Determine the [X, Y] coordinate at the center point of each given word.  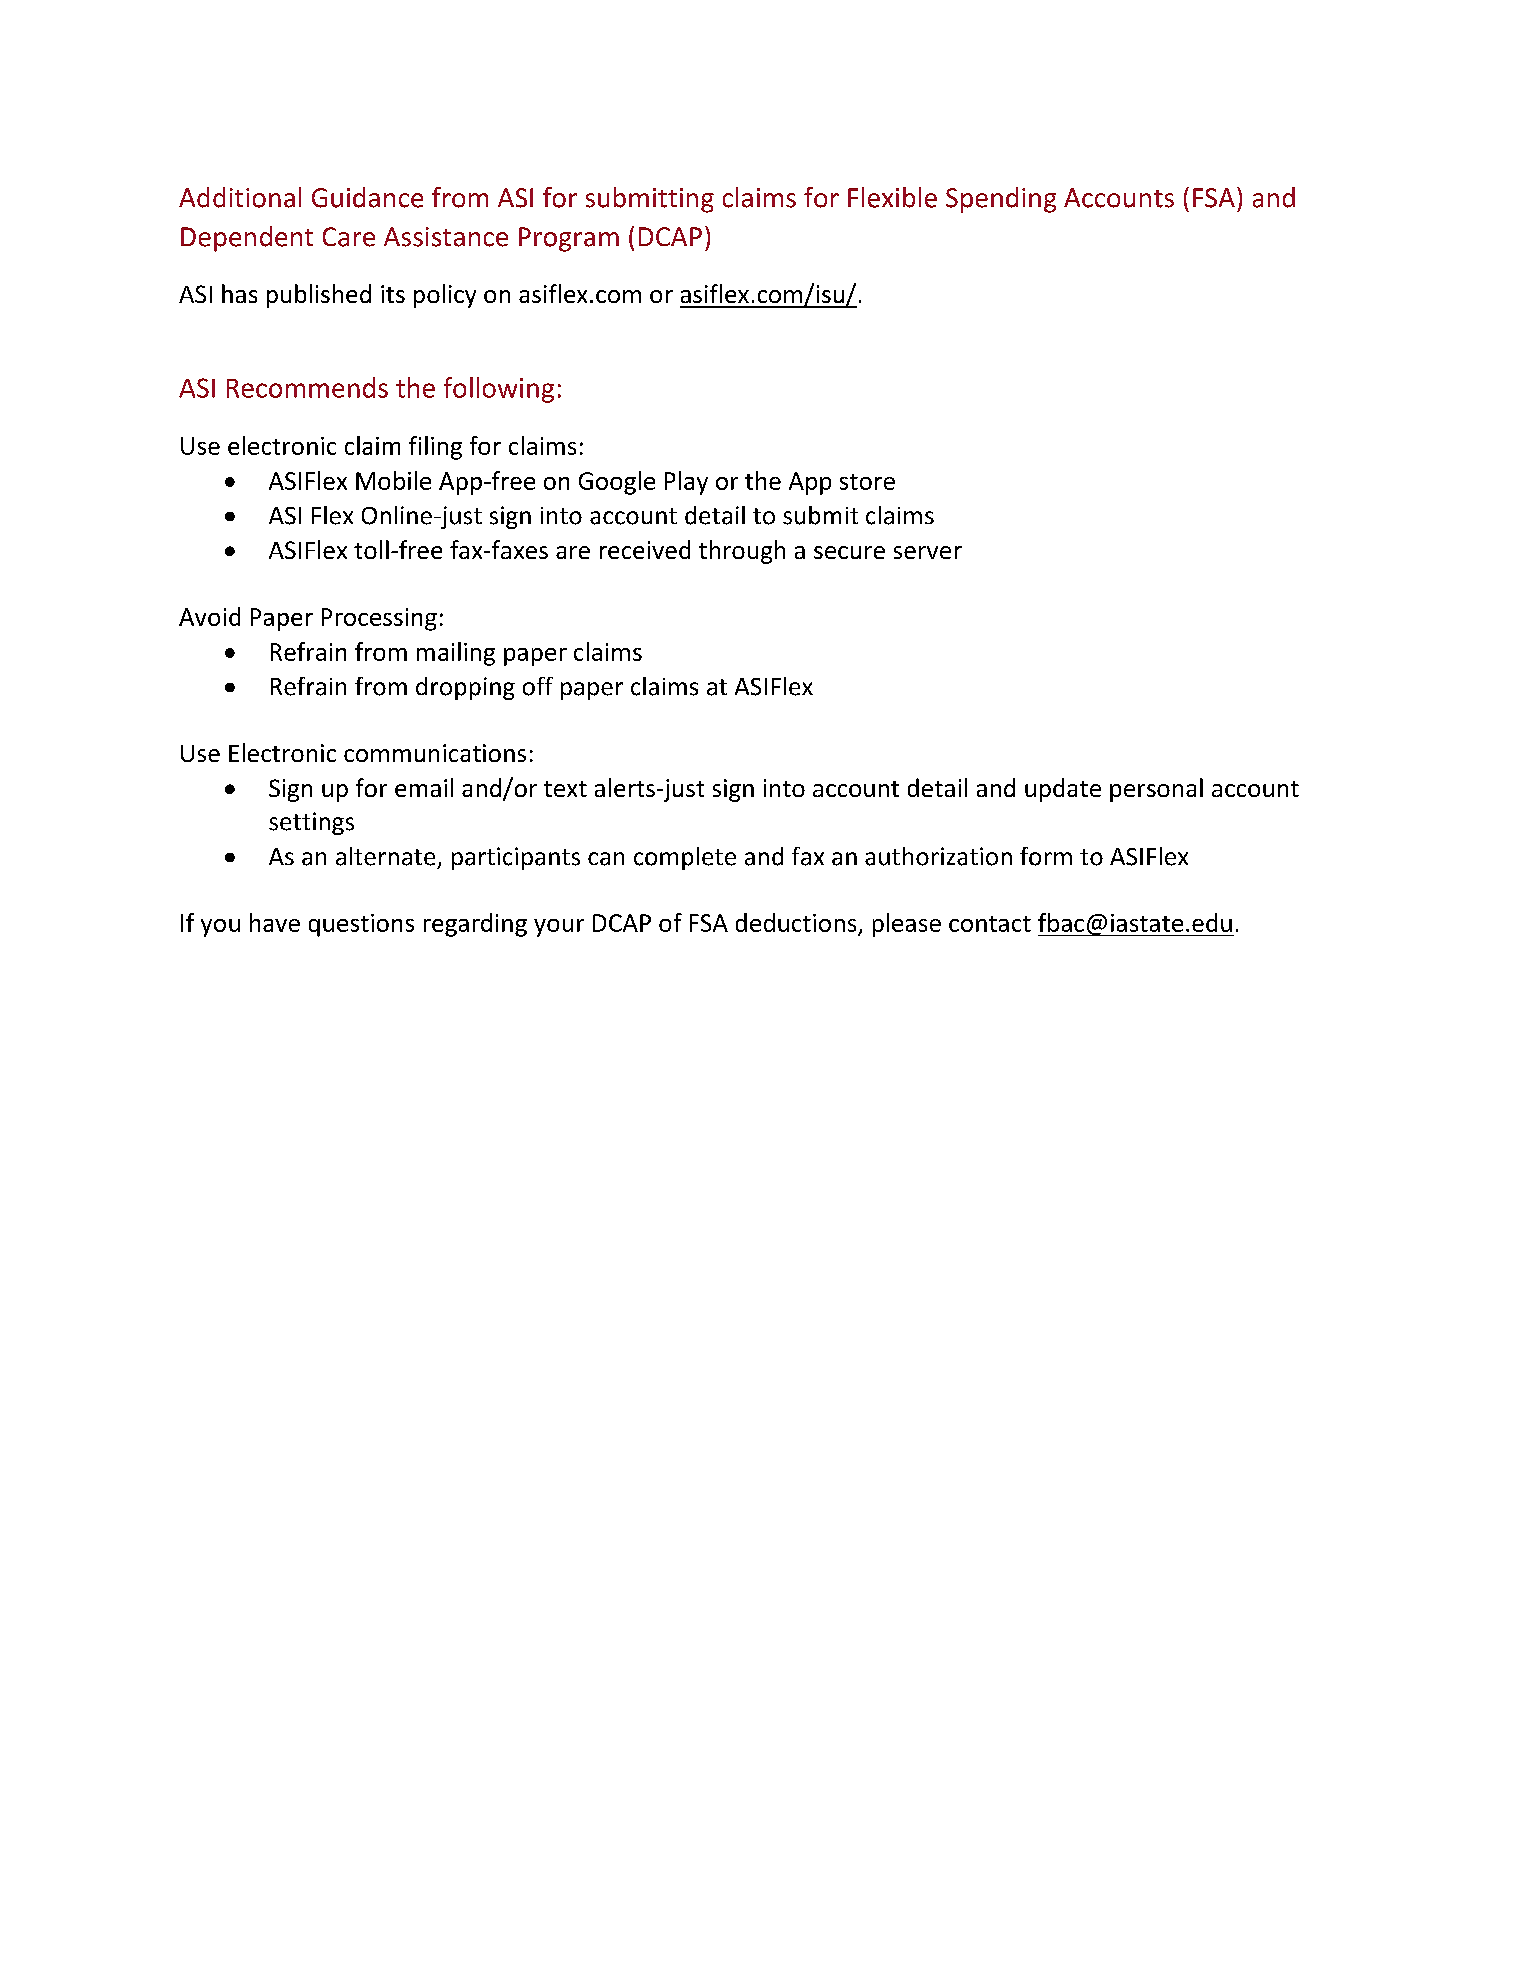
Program [569, 239]
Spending [1001, 200]
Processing [379, 619]
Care [349, 237]
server [928, 552]
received [645, 549]
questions [361, 925]
